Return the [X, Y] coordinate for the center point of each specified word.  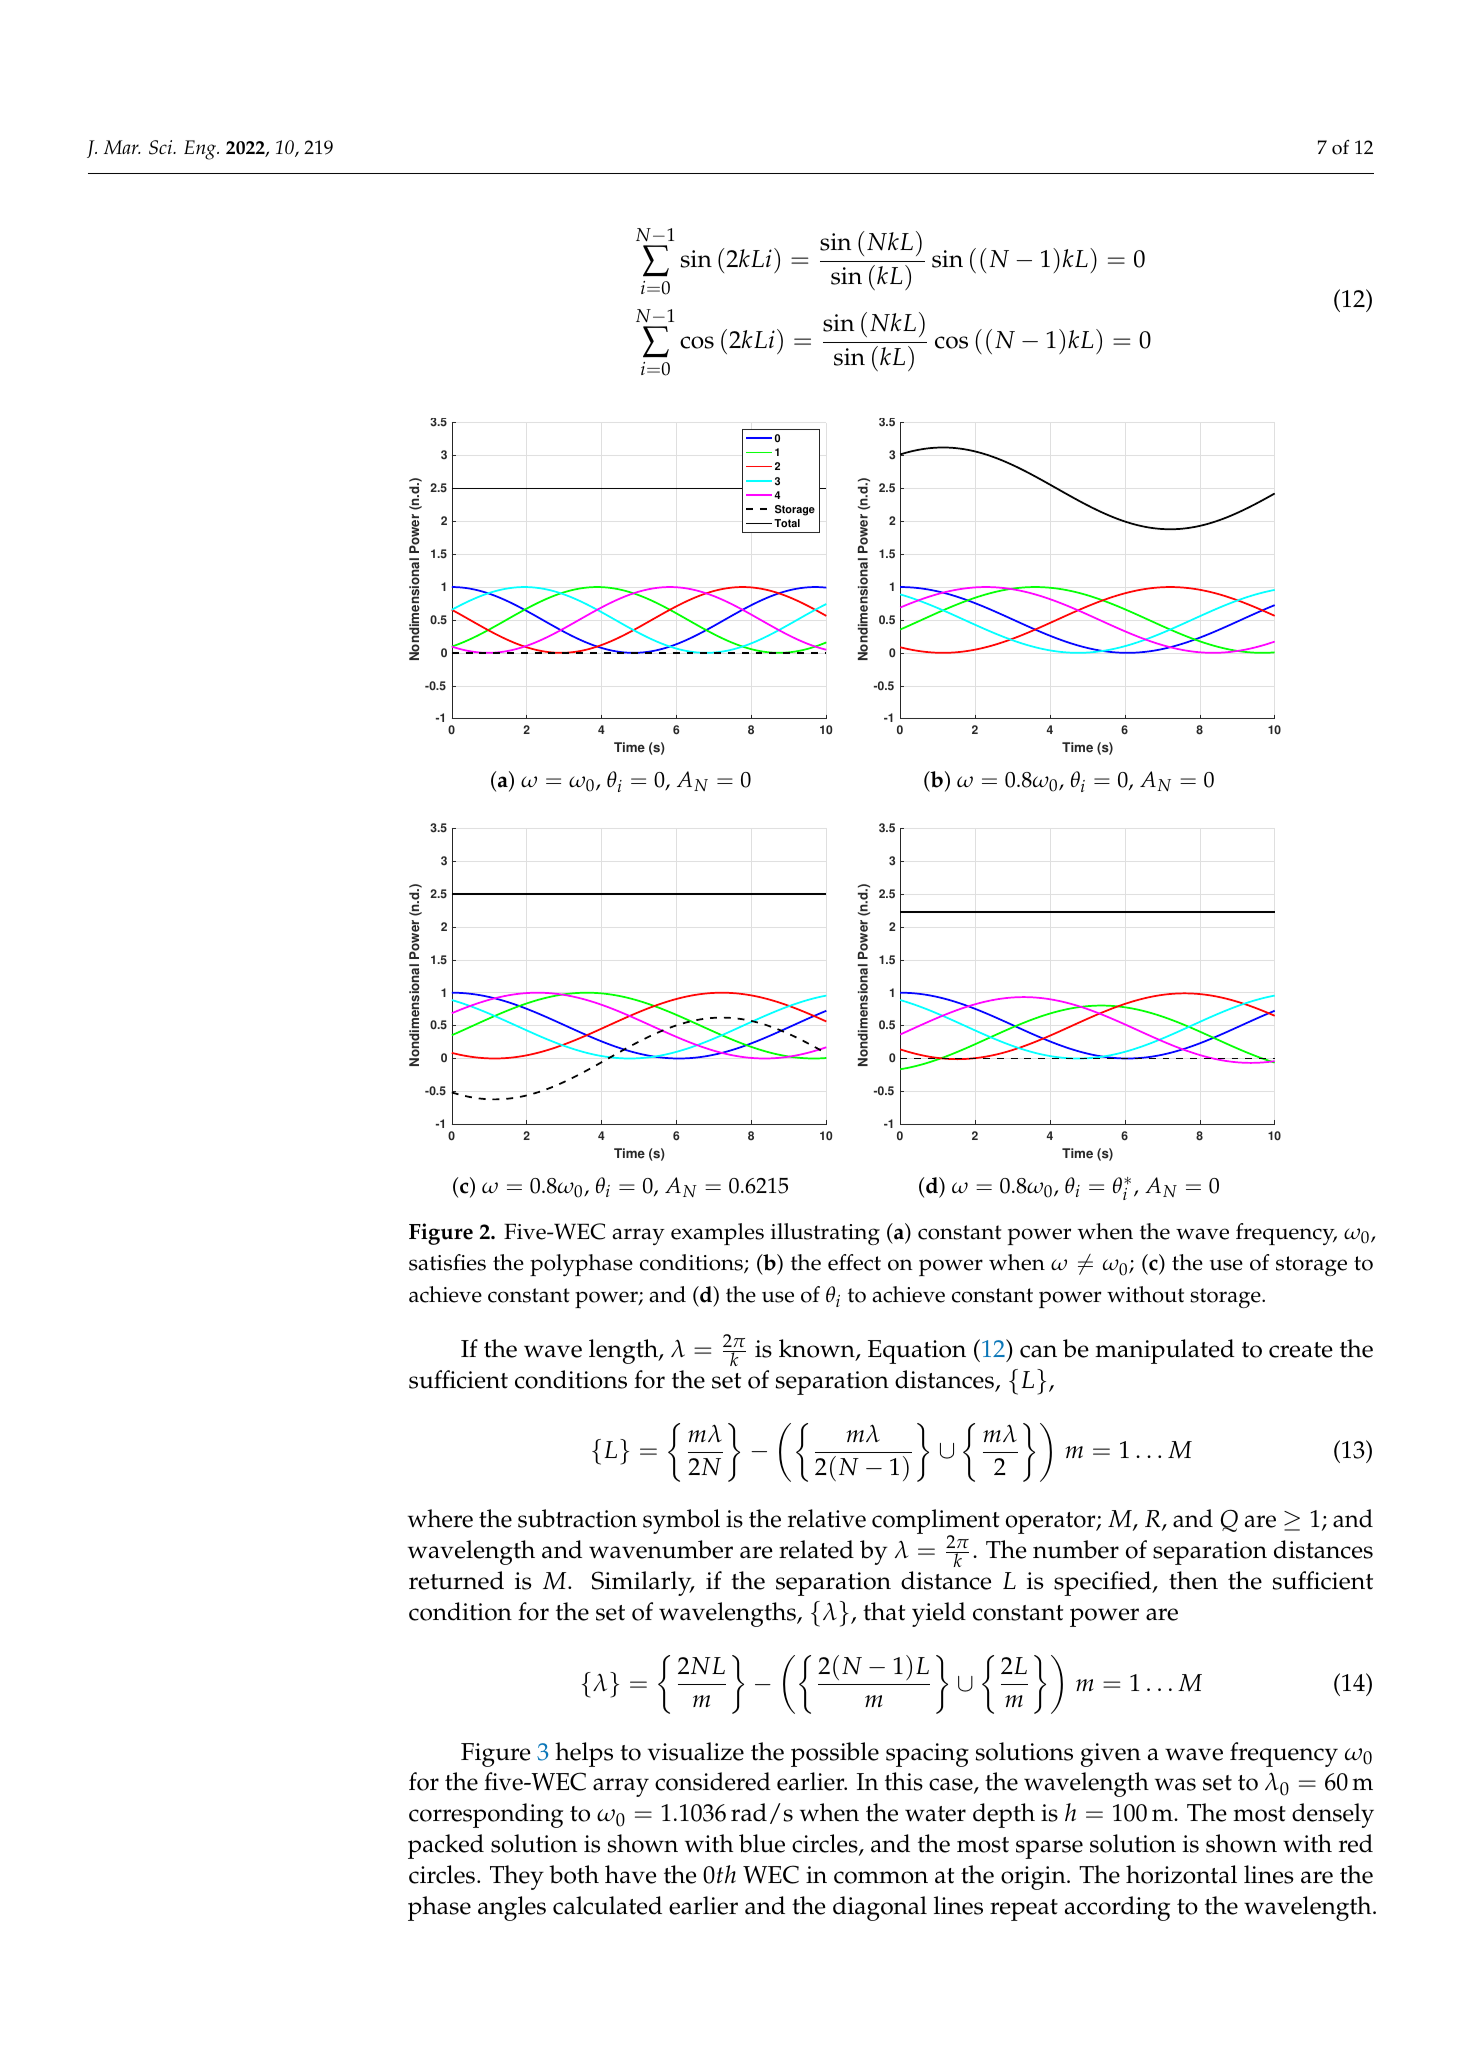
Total [787, 523]
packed [446, 1846]
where [440, 1518]
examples [717, 1234]
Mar [122, 147]
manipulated [1164, 1351]
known [818, 1349]
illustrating [825, 1234]
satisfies [447, 1262]
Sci [162, 147]
